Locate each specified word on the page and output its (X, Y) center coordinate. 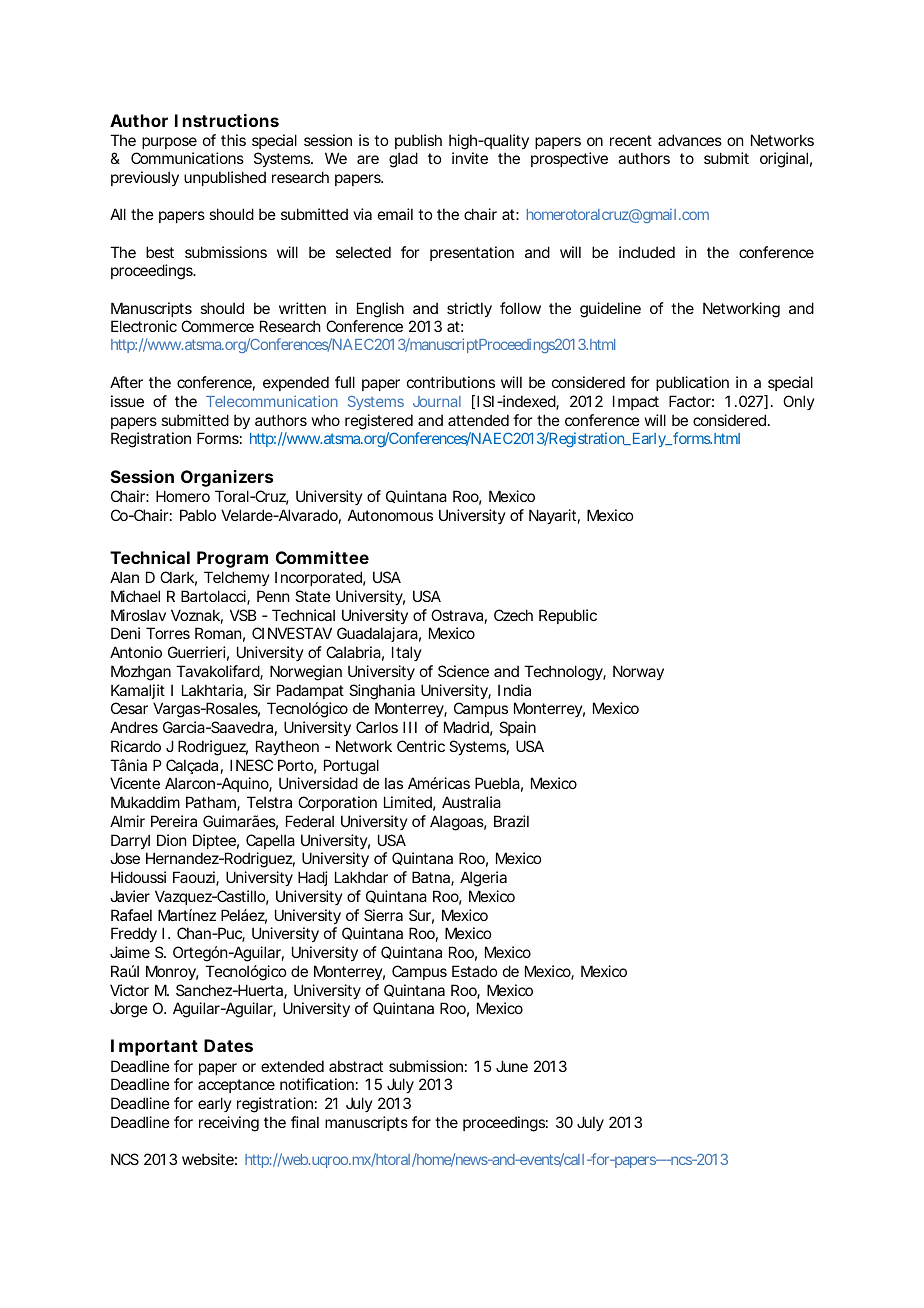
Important (154, 1047)
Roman (218, 633)
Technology (563, 673)
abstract (356, 1066)
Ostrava (457, 615)
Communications (187, 158)
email (395, 214)
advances (690, 140)
